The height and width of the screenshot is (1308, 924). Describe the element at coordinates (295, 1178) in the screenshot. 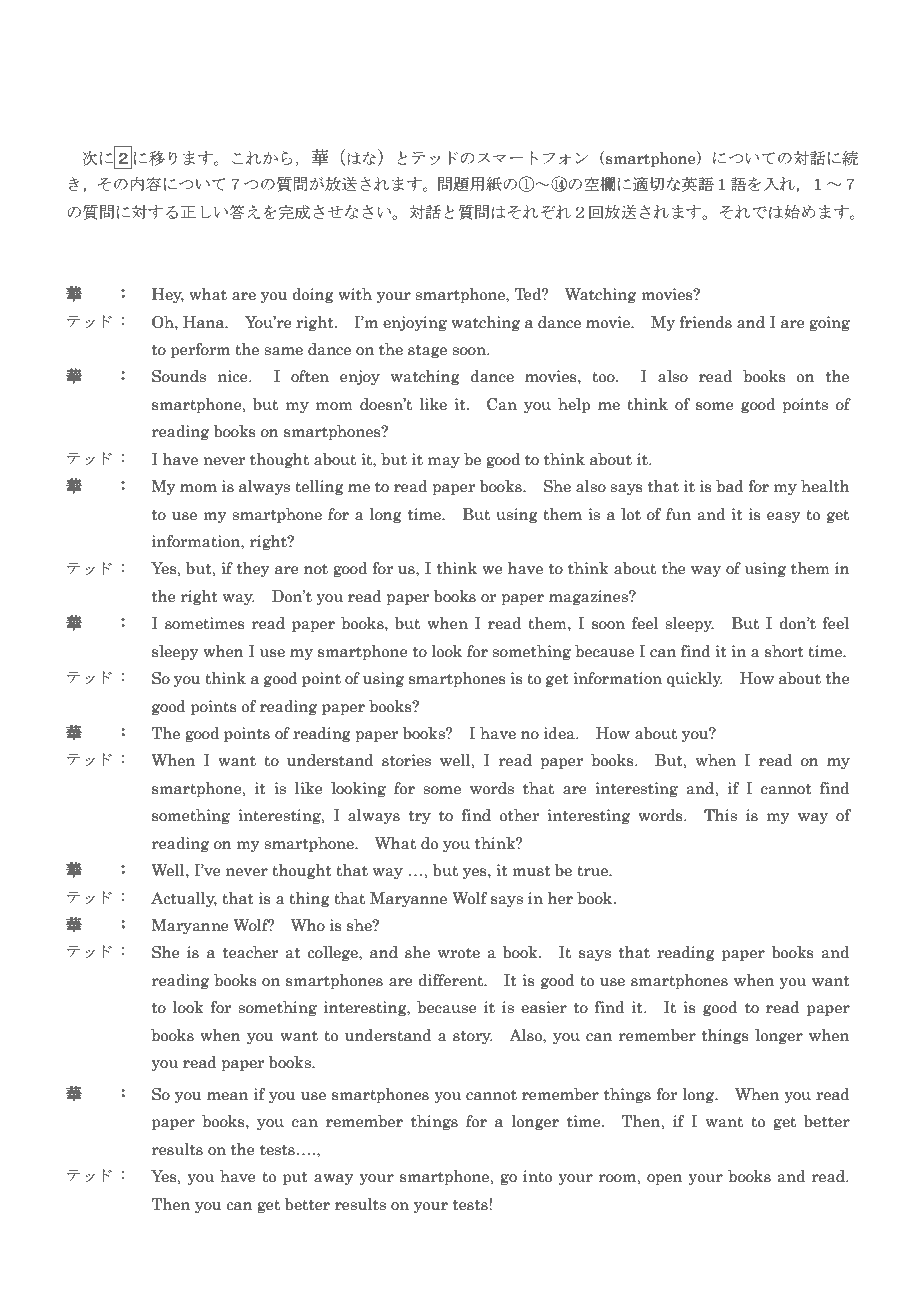

I see `put` at that location.
